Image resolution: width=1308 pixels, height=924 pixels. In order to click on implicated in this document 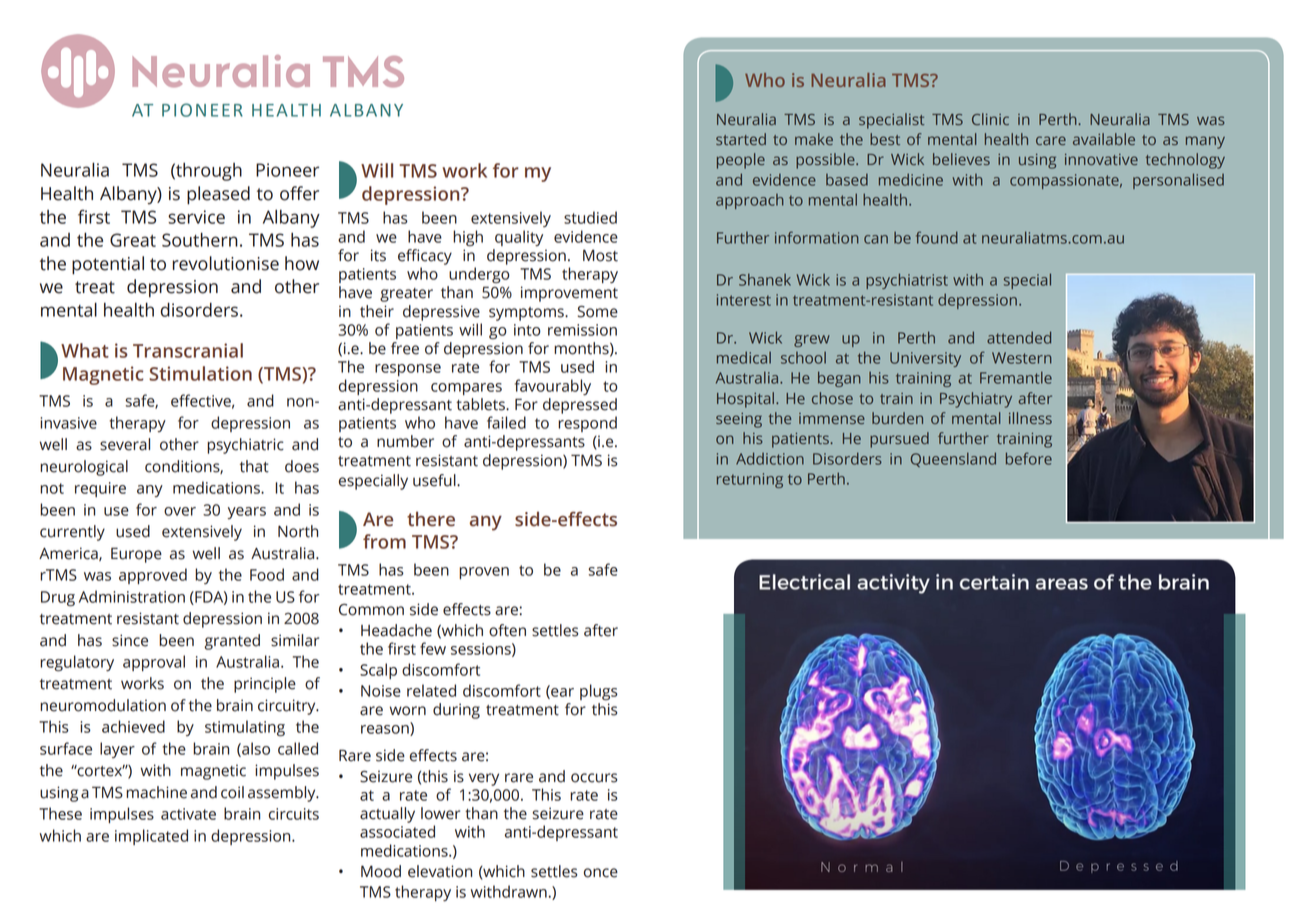, I will do `click(151, 837)`.
